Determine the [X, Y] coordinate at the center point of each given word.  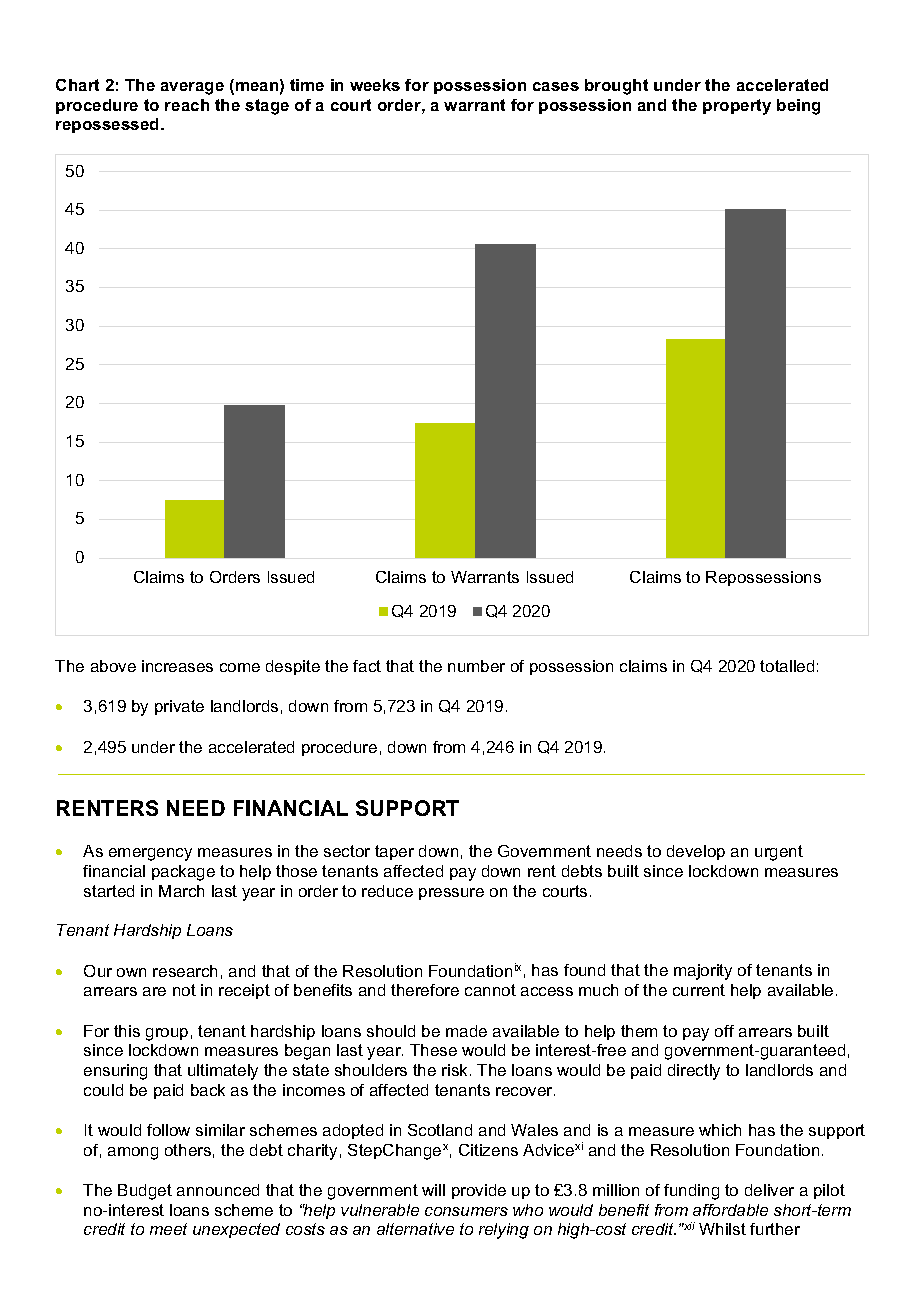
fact [367, 666]
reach [187, 105]
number [476, 666]
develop [696, 852]
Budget [145, 1192]
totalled [787, 666]
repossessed [109, 125]
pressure [451, 894]
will [433, 1190]
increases [177, 666]
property [737, 107]
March [181, 891]
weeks [375, 85]
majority [703, 972]
